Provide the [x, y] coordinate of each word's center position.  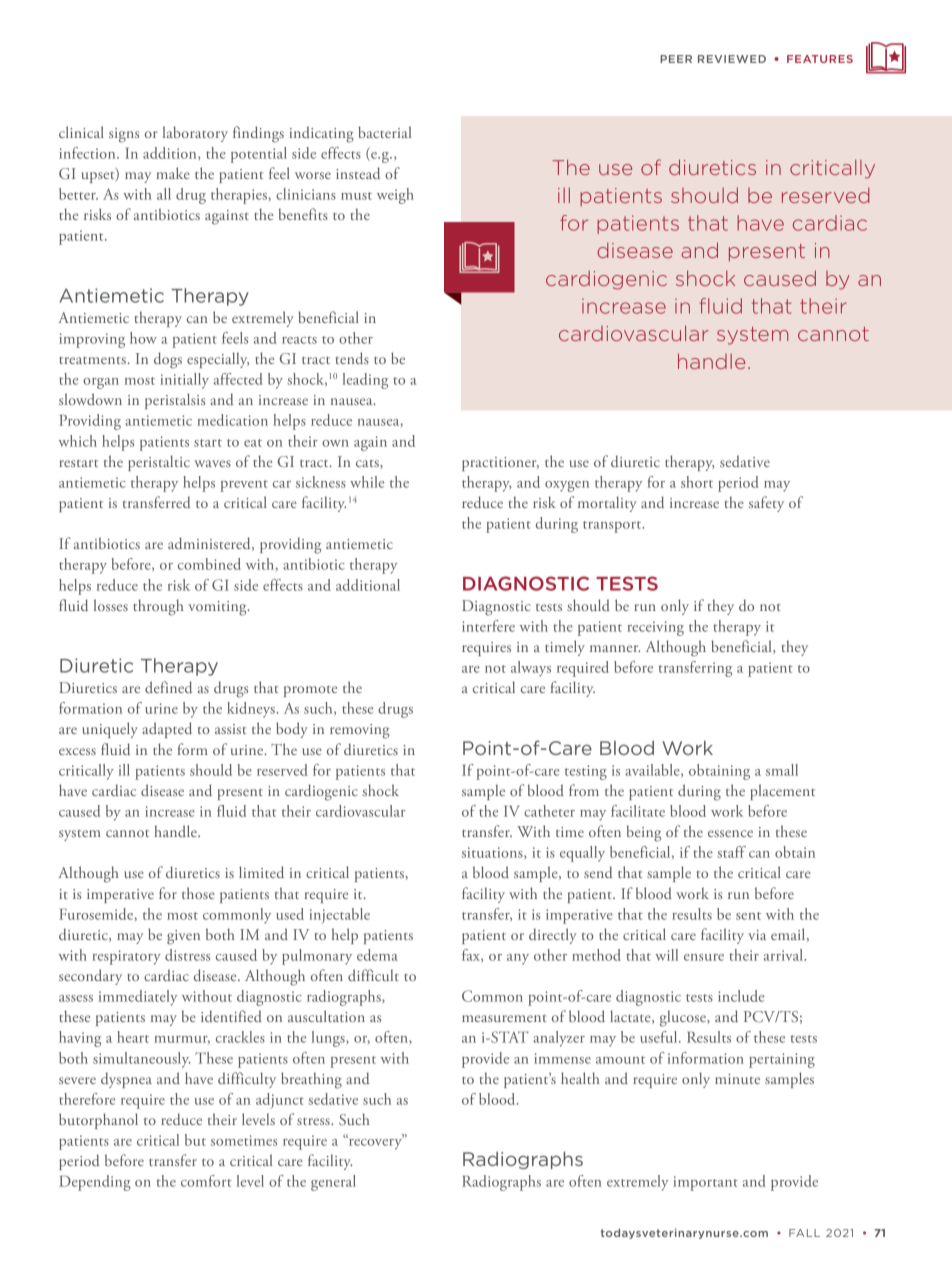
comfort [206, 1181]
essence [730, 833]
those [198, 893]
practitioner [500, 464]
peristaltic [159, 463]
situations [493, 852]
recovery [375, 1143]
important [705, 1183]
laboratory [195, 134]
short [697, 482]
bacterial [385, 132]
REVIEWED [732, 59]
